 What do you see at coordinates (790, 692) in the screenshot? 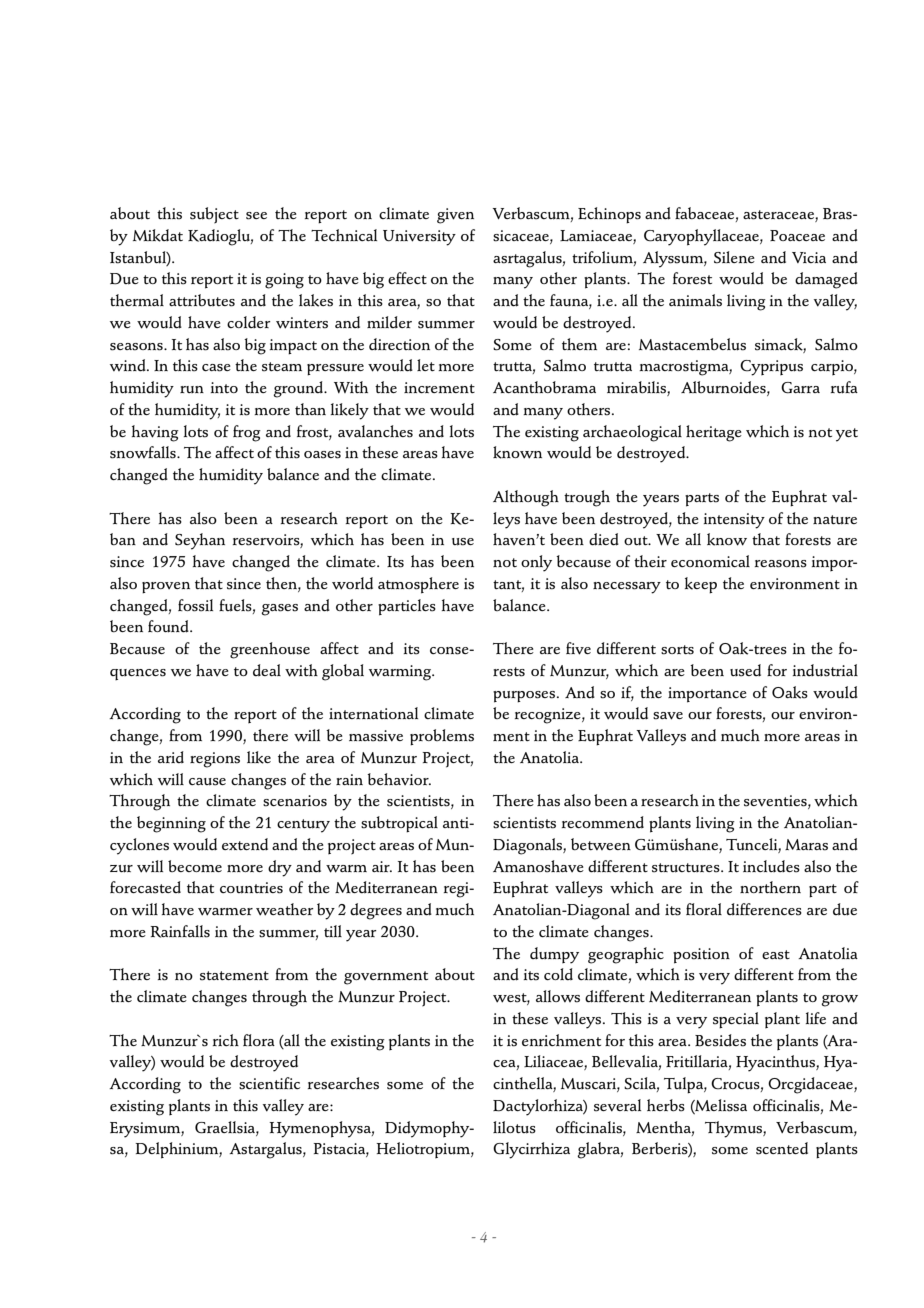
I see `Oaks` at bounding box center [790, 692].
